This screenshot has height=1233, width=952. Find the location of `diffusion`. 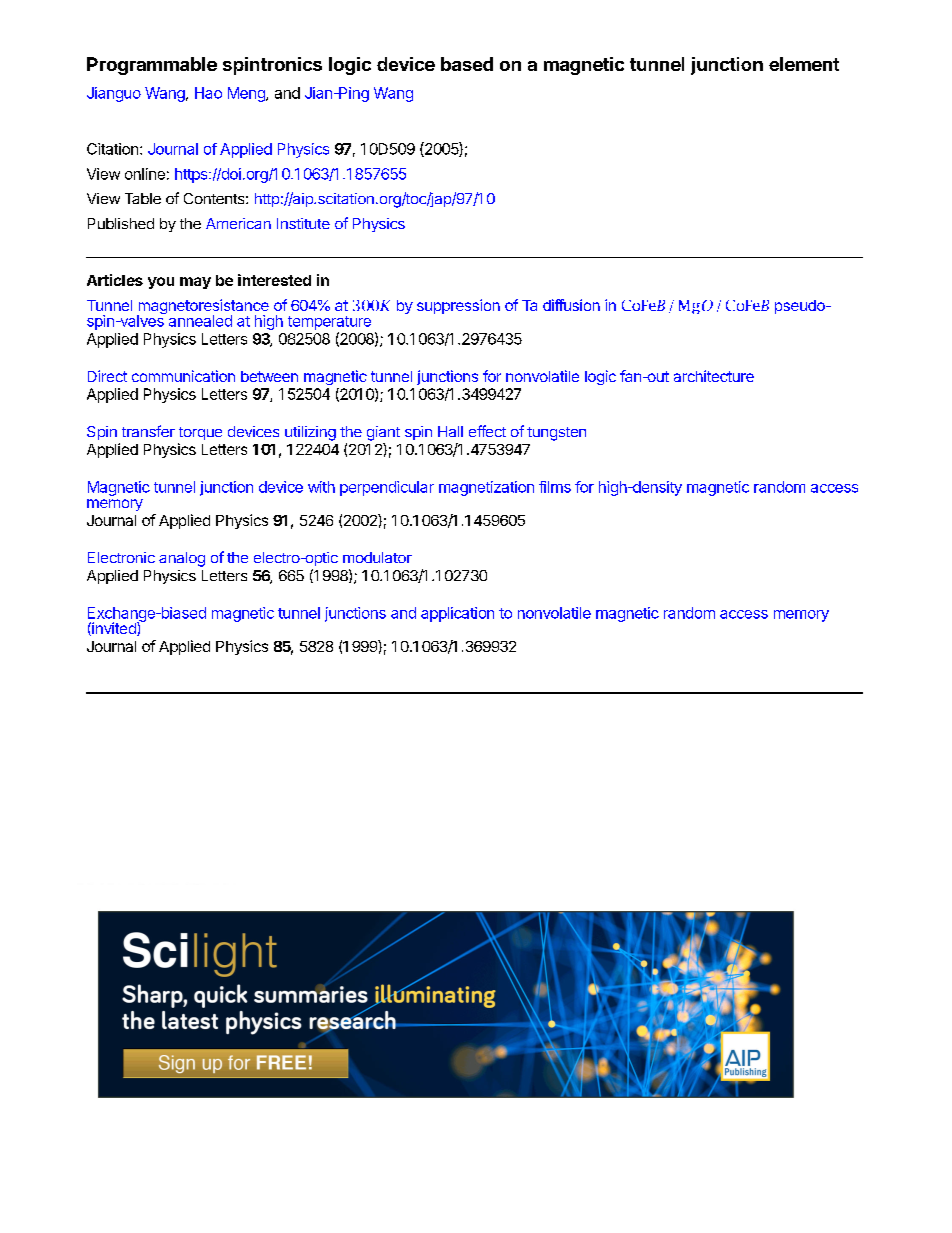

diffusion is located at coordinates (571, 305).
